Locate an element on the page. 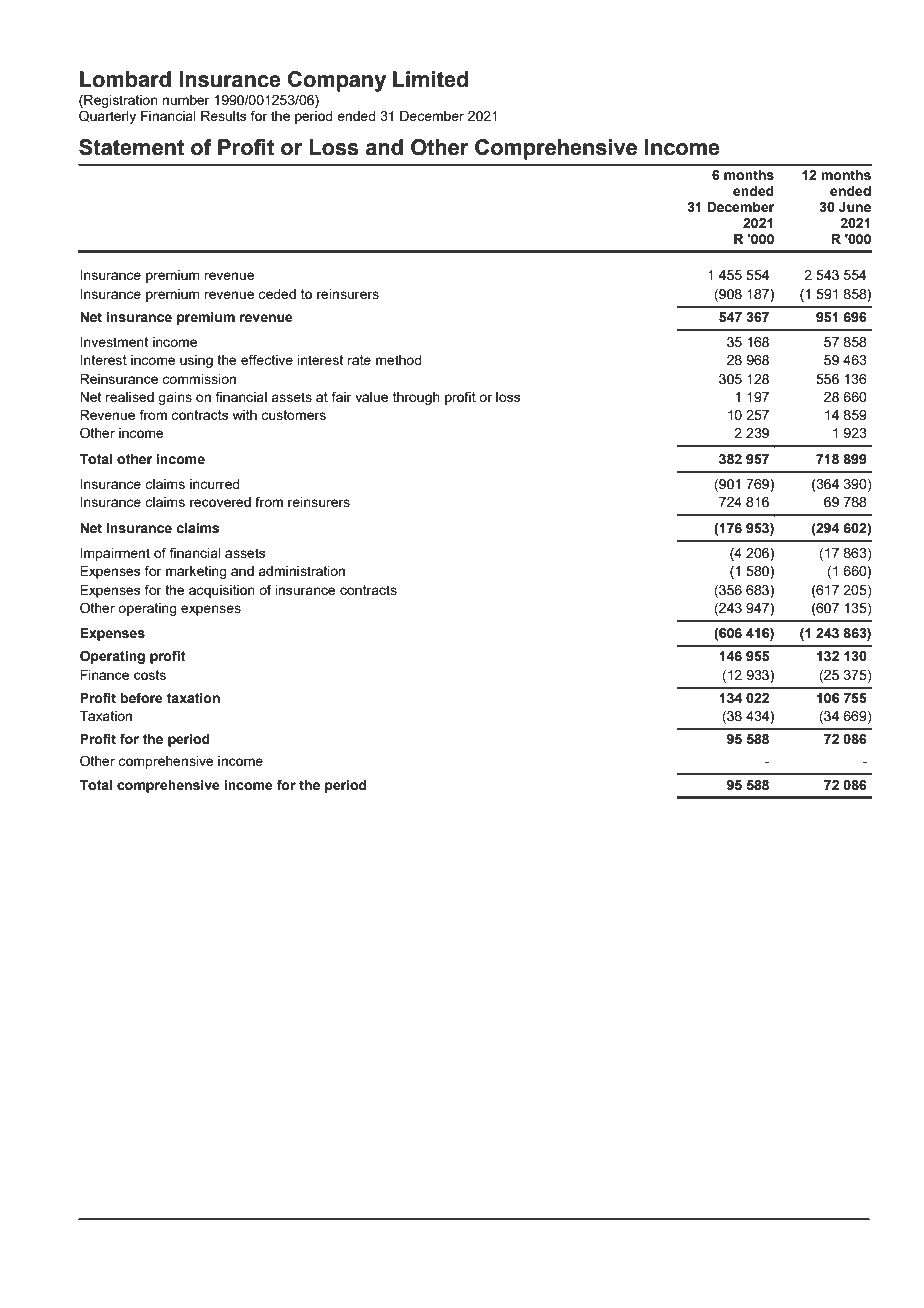 This page has height=1308, width=924. commission is located at coordinates (199, 379).
